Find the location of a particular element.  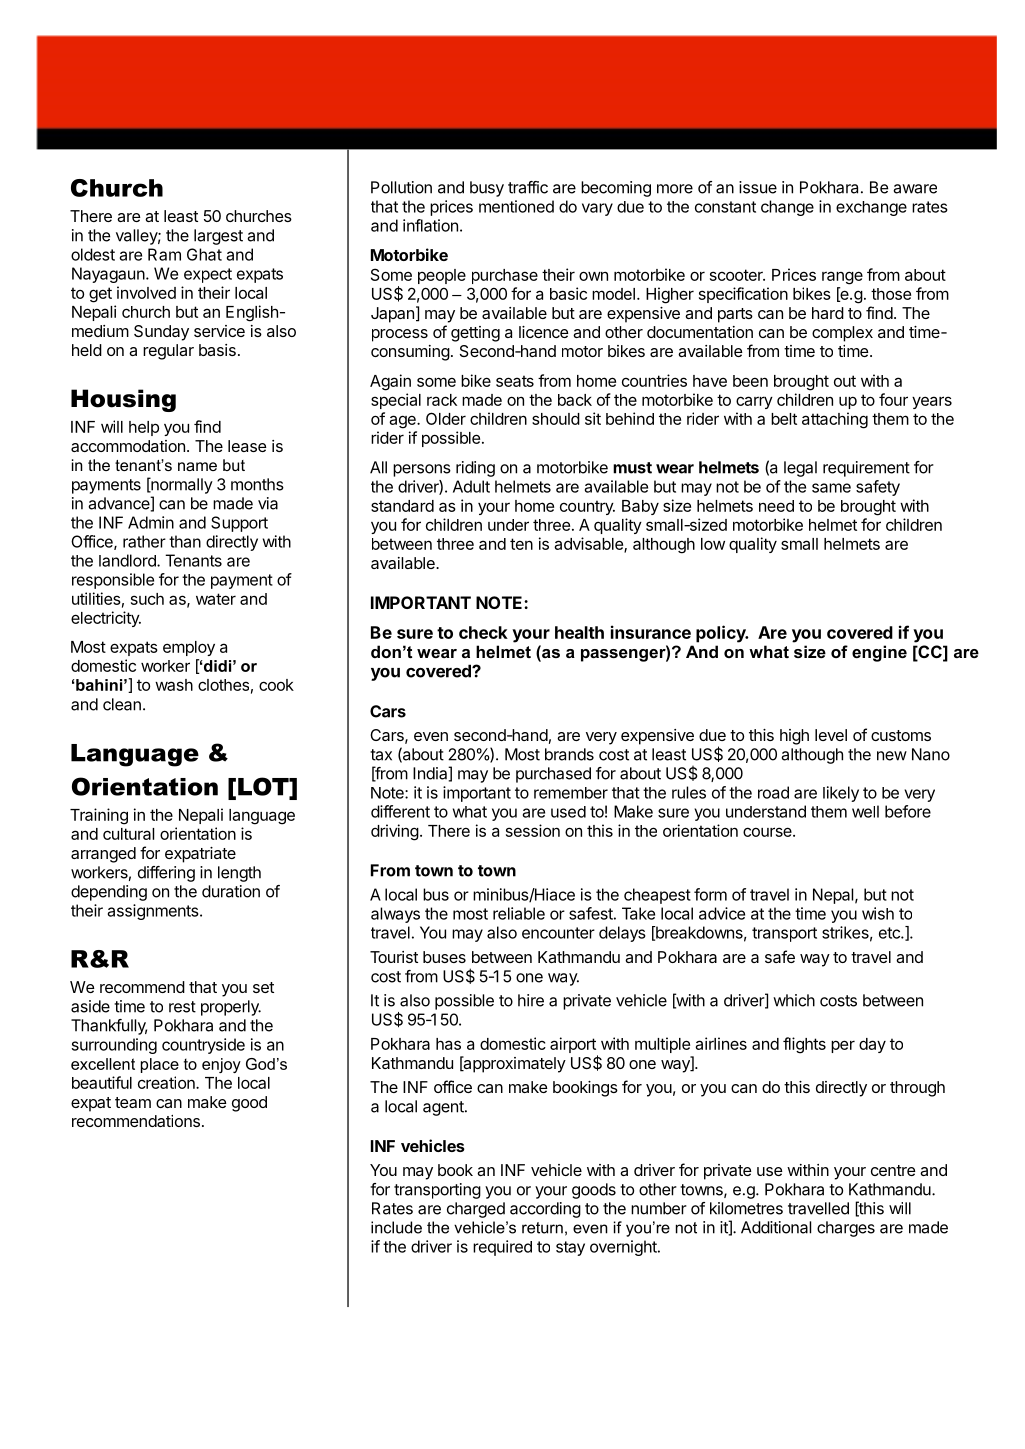

largest is located at coordinates (218, 237).
